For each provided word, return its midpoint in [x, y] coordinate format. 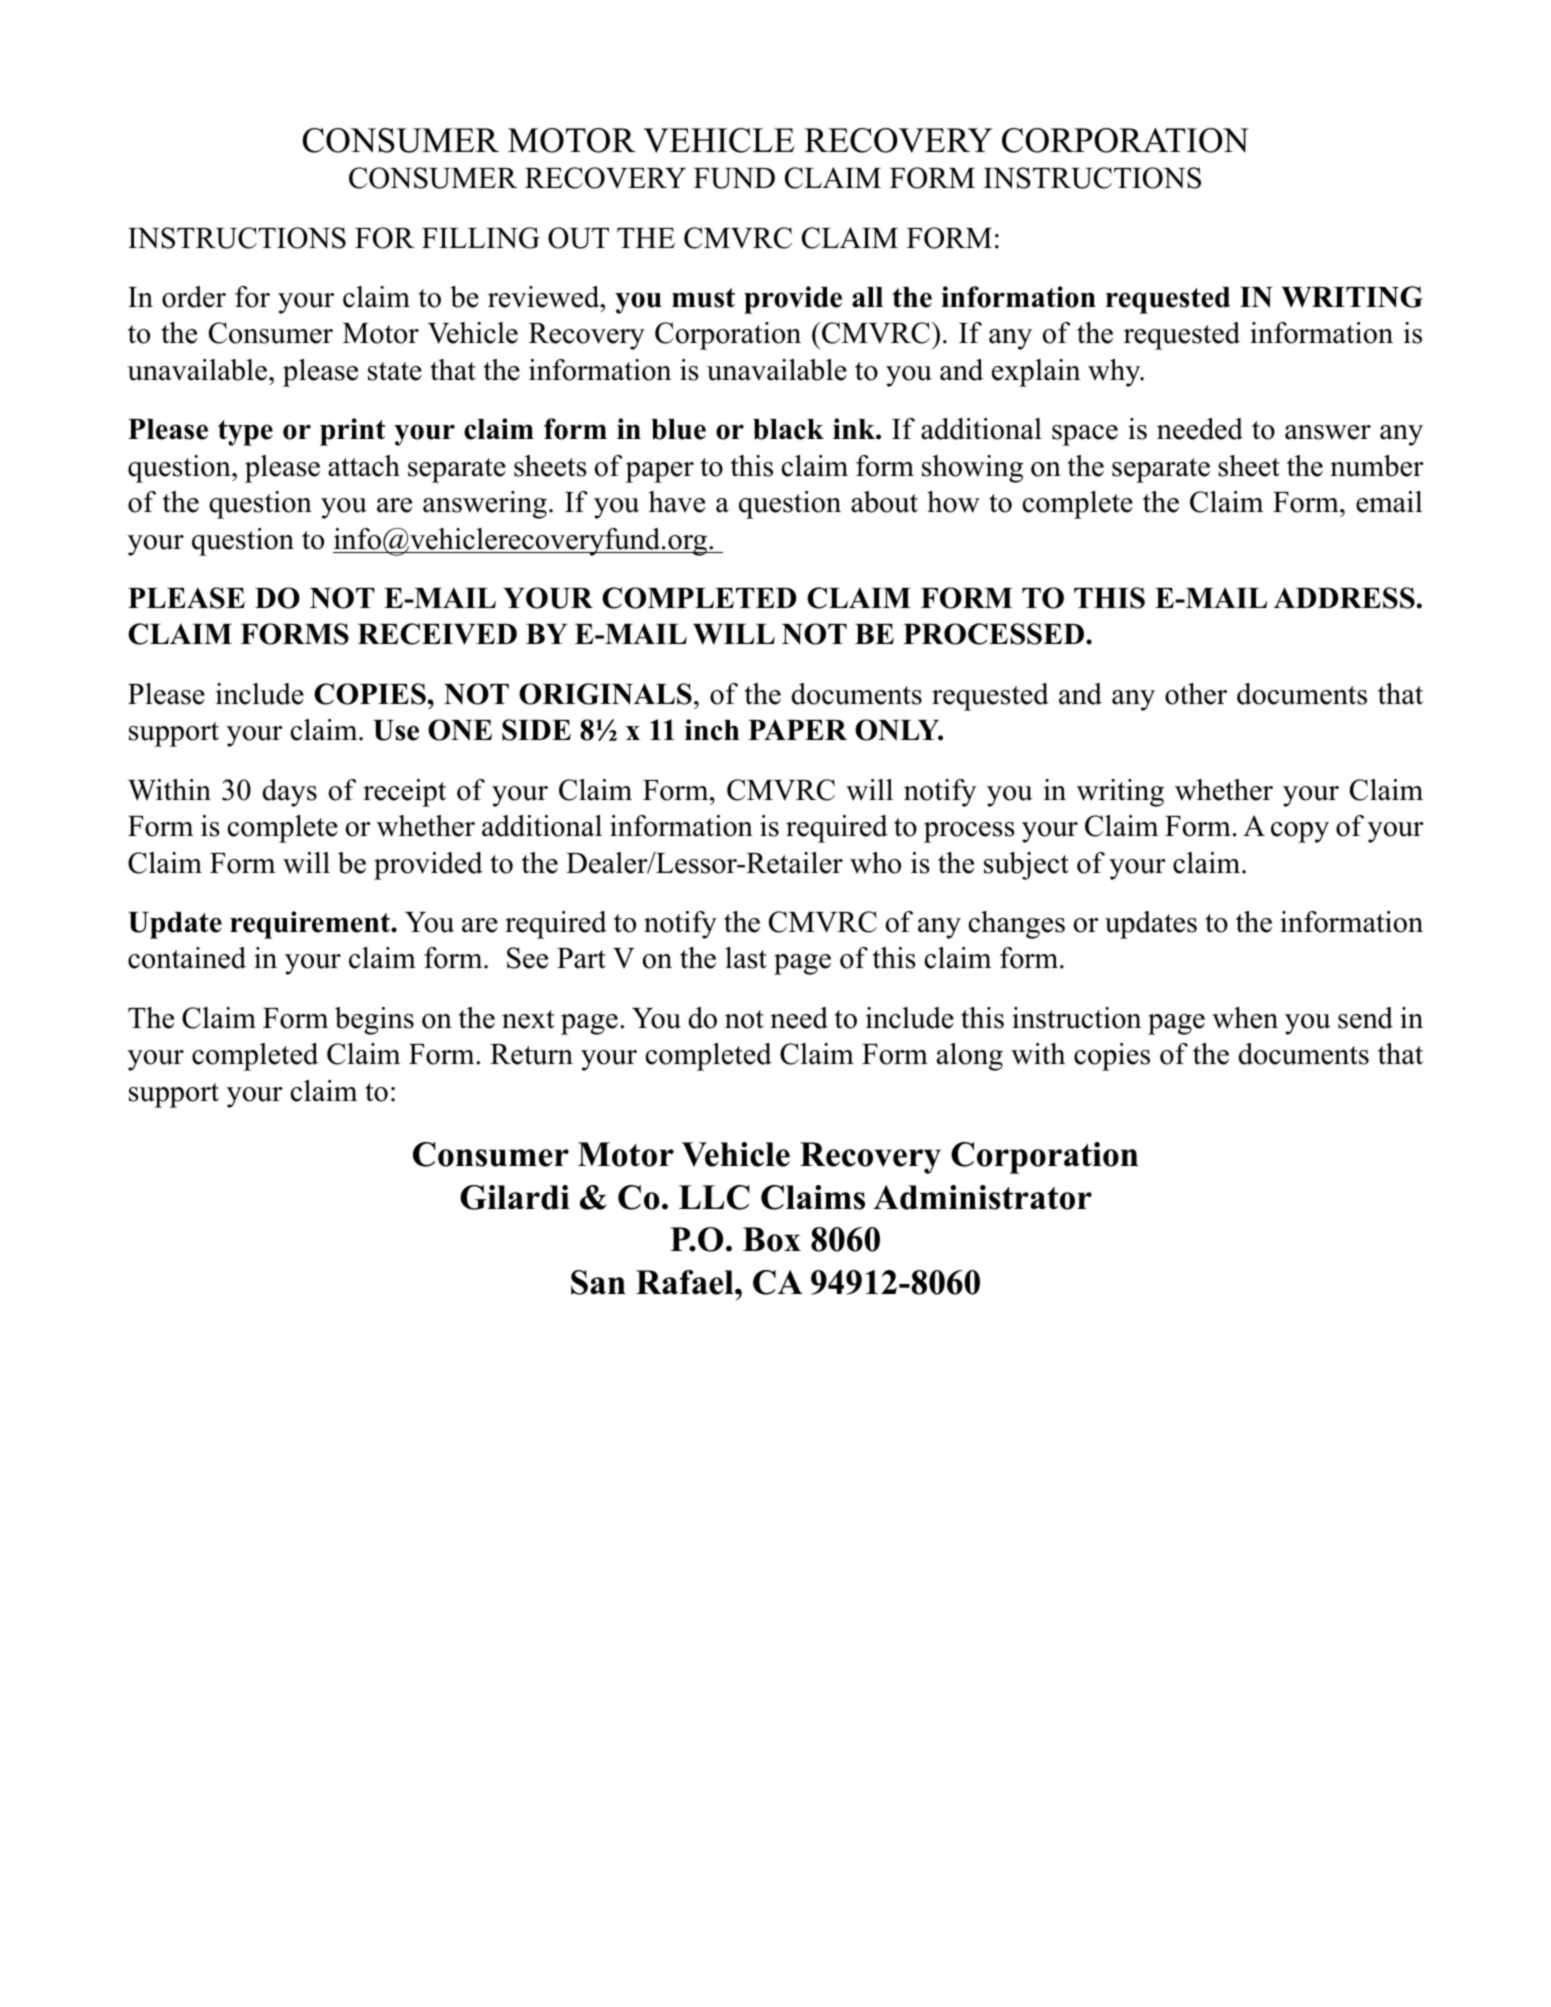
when [1245, 1018]
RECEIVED [437, 634]
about [884, 502]
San [598, 1282]
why [1115, 373]
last [746, 958]
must [703, 298]
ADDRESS [1344, 598]
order [194, 297]
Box [772, 1239]
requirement [311, 925]
